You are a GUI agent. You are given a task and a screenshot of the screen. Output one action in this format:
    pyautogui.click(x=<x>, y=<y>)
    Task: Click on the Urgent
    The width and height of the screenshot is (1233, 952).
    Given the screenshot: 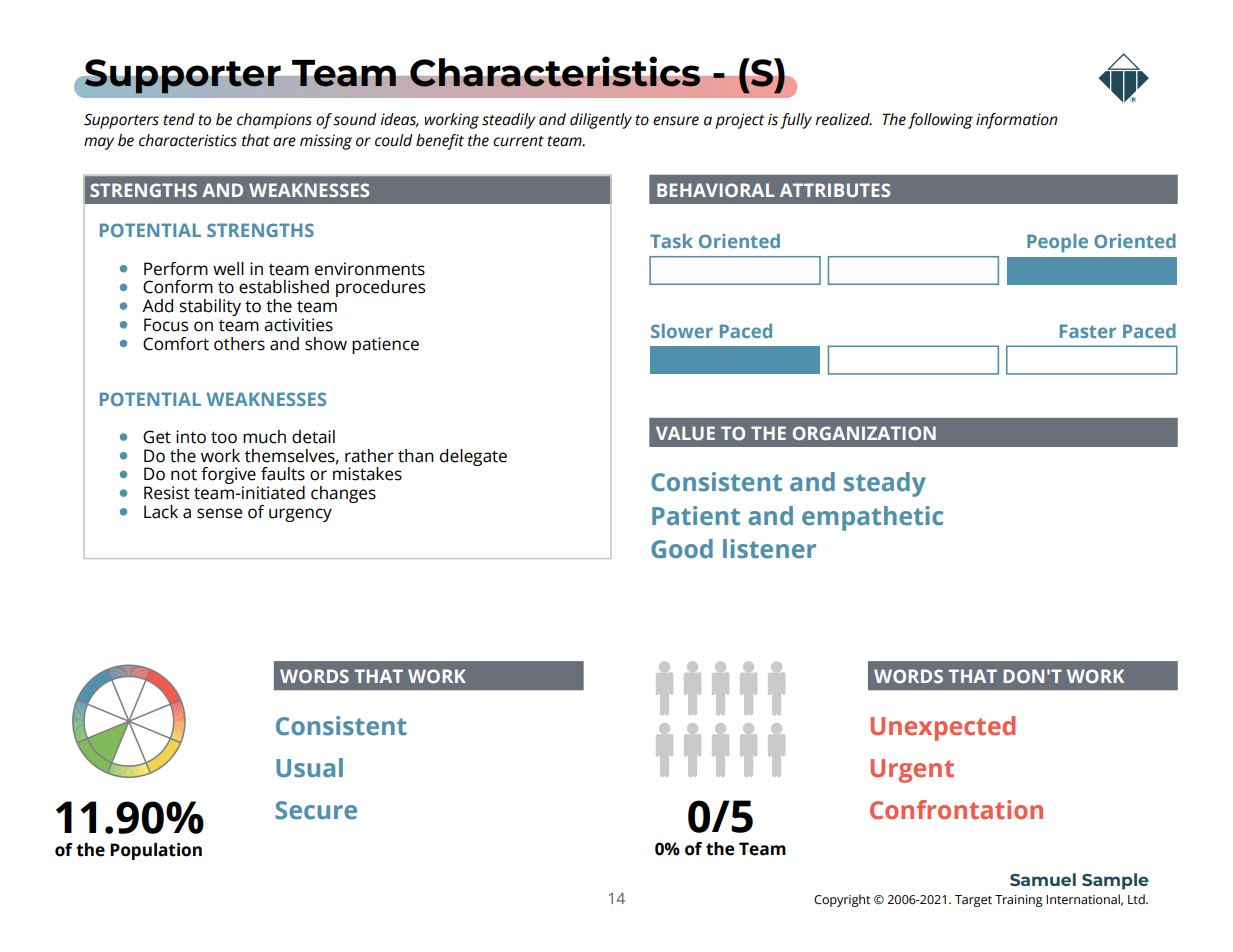 What is the action you would take?
    pyautogui.click(x=912, y=771)
